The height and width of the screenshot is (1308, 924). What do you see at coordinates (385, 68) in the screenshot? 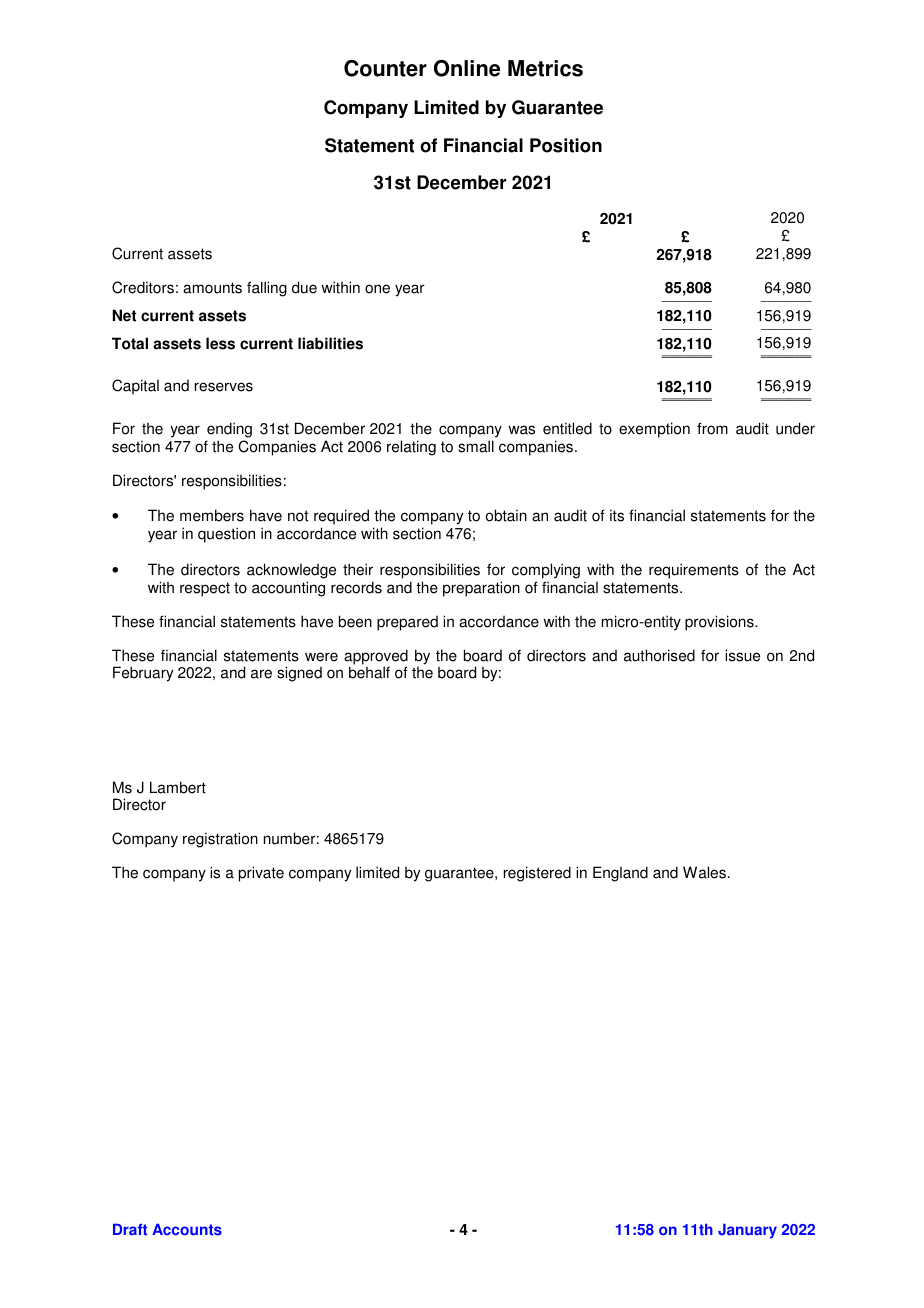
I see `Counter` at bounding box center [385, 68].
